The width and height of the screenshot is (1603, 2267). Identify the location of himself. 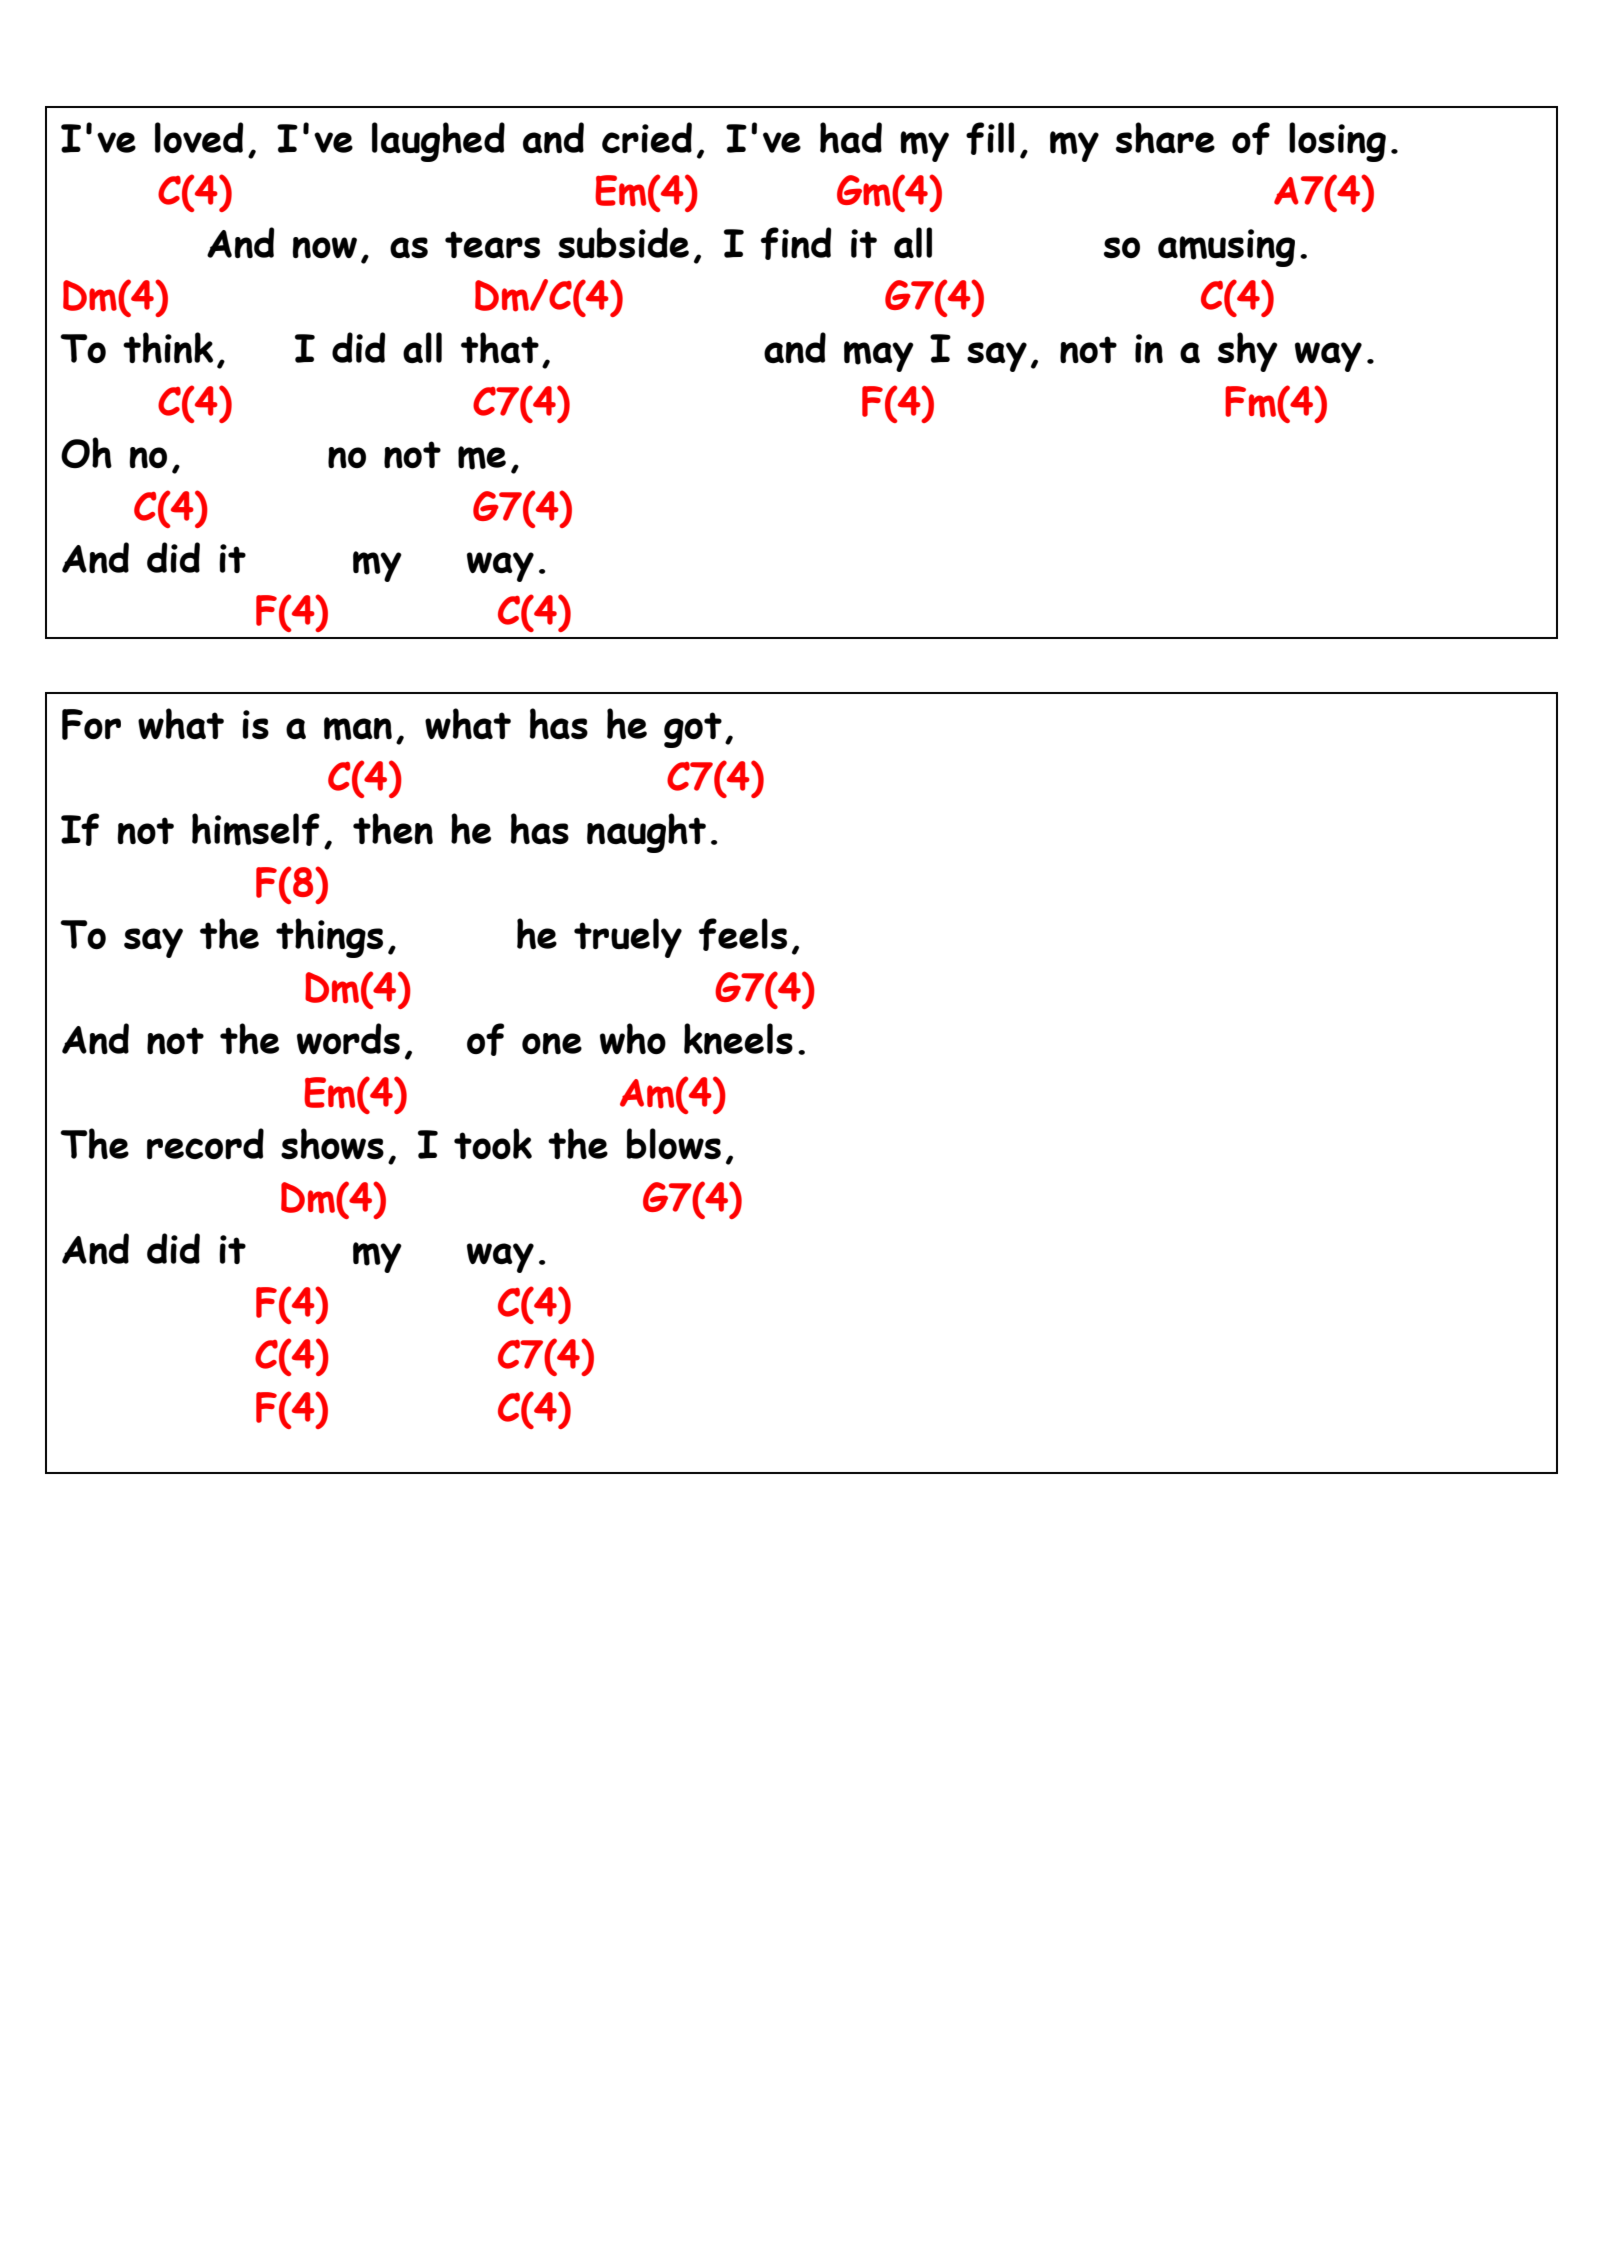
(256, 829).
